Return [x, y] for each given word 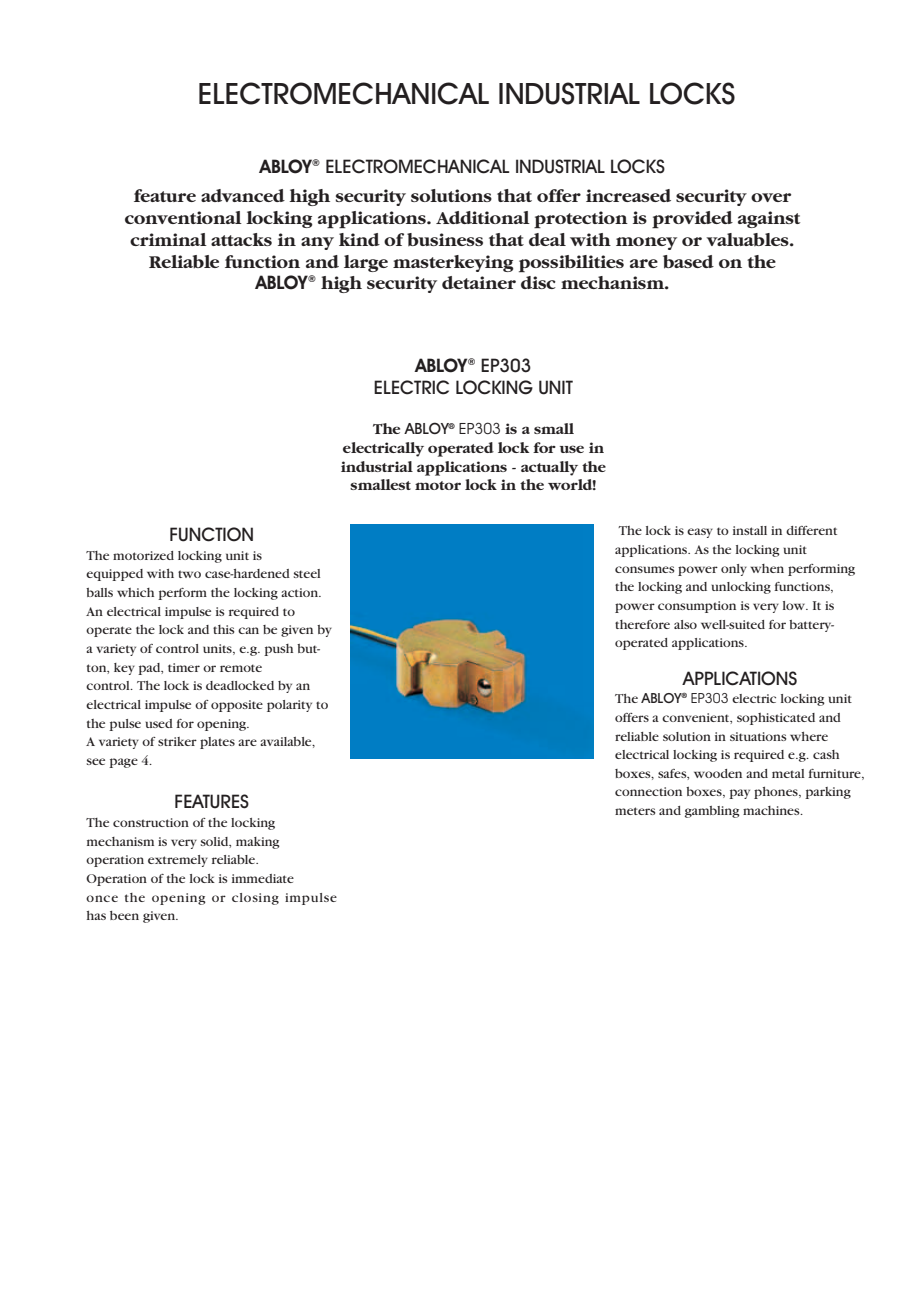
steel [307, 573]
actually [549, 468]
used [159, 723]
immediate [263, 878]
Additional [483, 217]
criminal [168, 239]
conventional [183, 217]
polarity [289, 706]
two [189, 574]
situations [758, 736]
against [769, 219]
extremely [178, 861]
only [734, 570]
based [688, 262]
